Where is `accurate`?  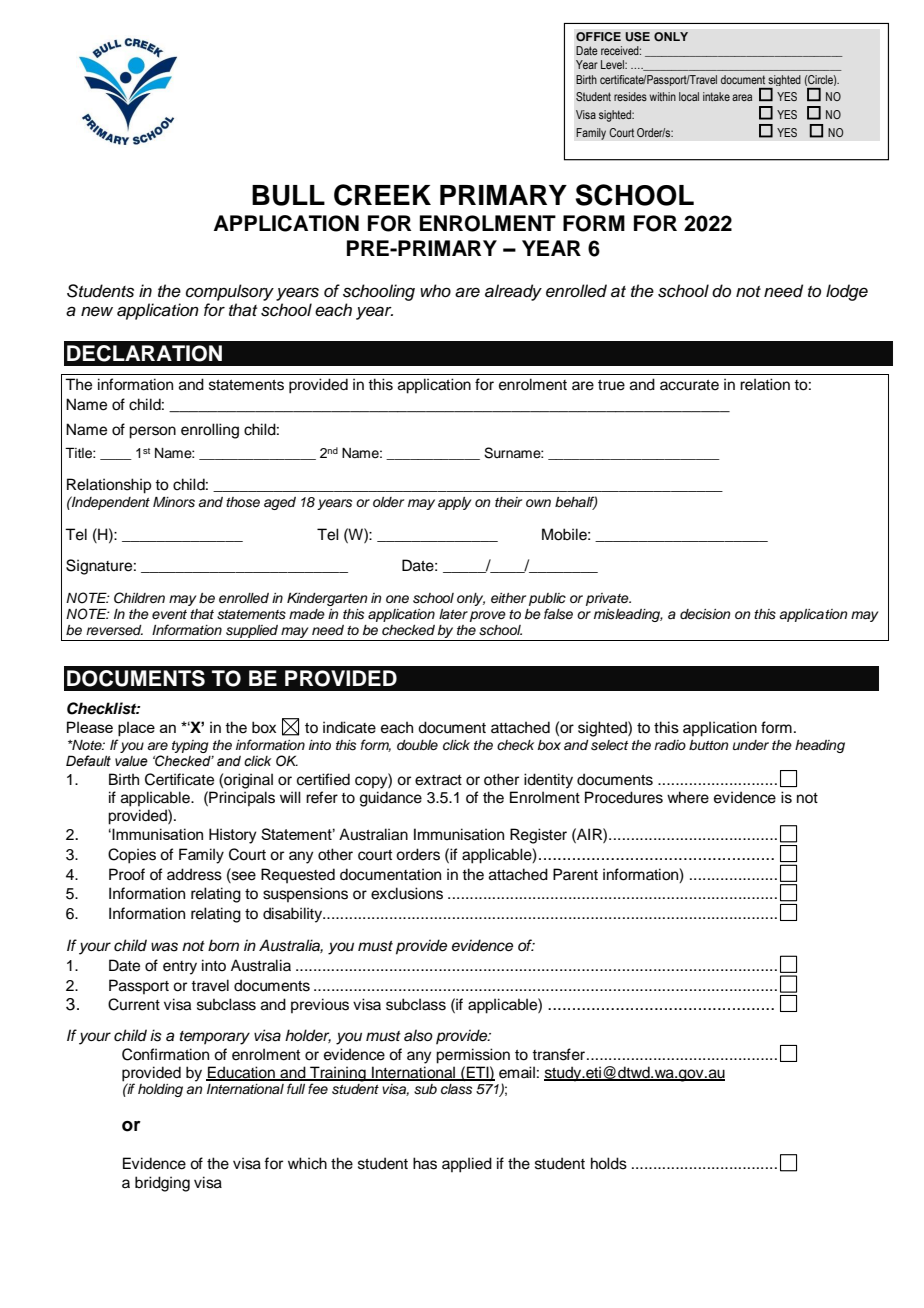 accurate is located at coordinates (689, 385).
